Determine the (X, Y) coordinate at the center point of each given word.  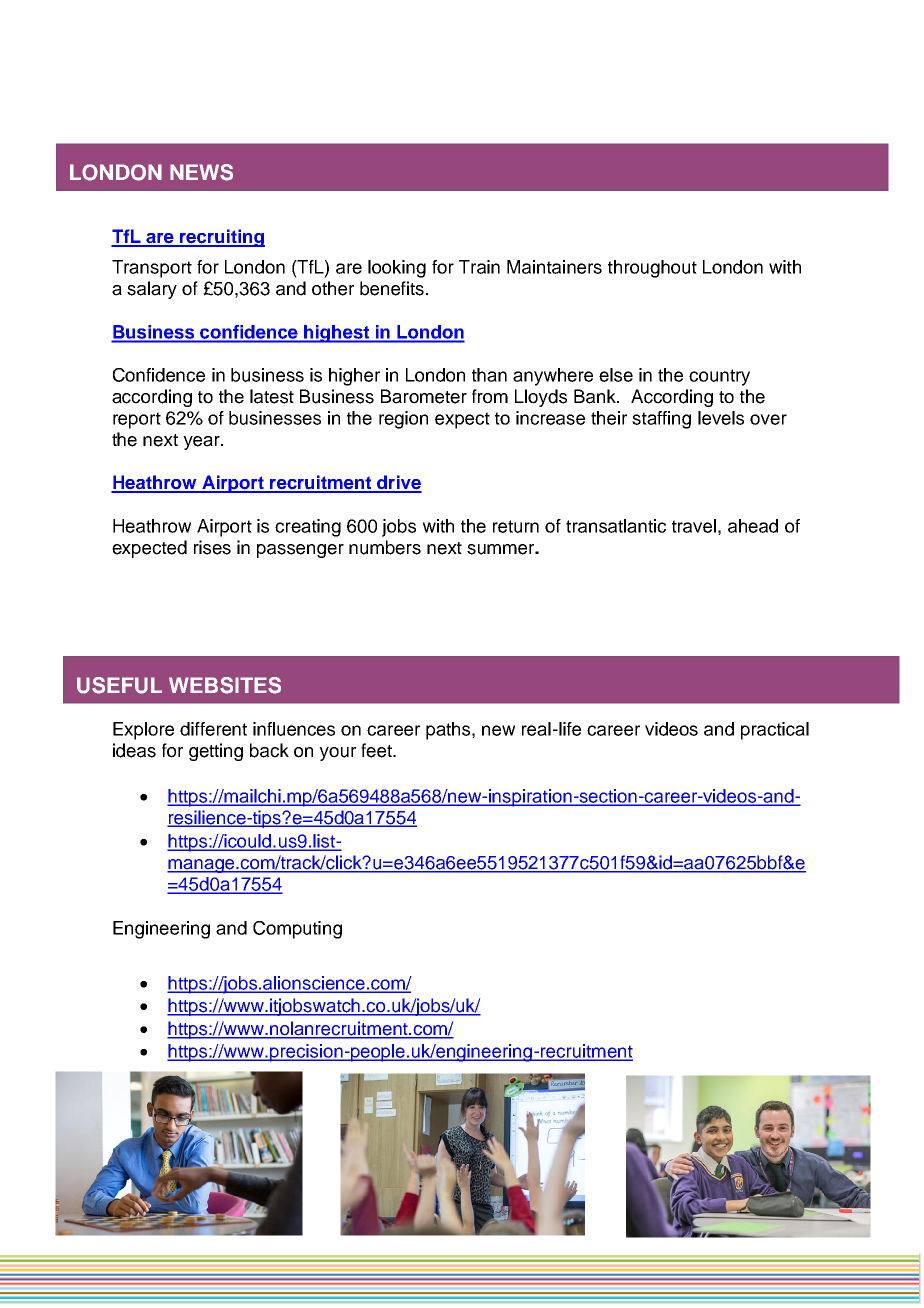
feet (377, 750)
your (337, 754)
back (269, 750)
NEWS (201, 172)
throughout (652, 269)
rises (212, 547)
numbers (385, 547)
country (719, 377)
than (489, 375)
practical (775, 731)
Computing (297, 930)
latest (272, 396)
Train (479, 267)
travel (694, 526)
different (213, 729)
